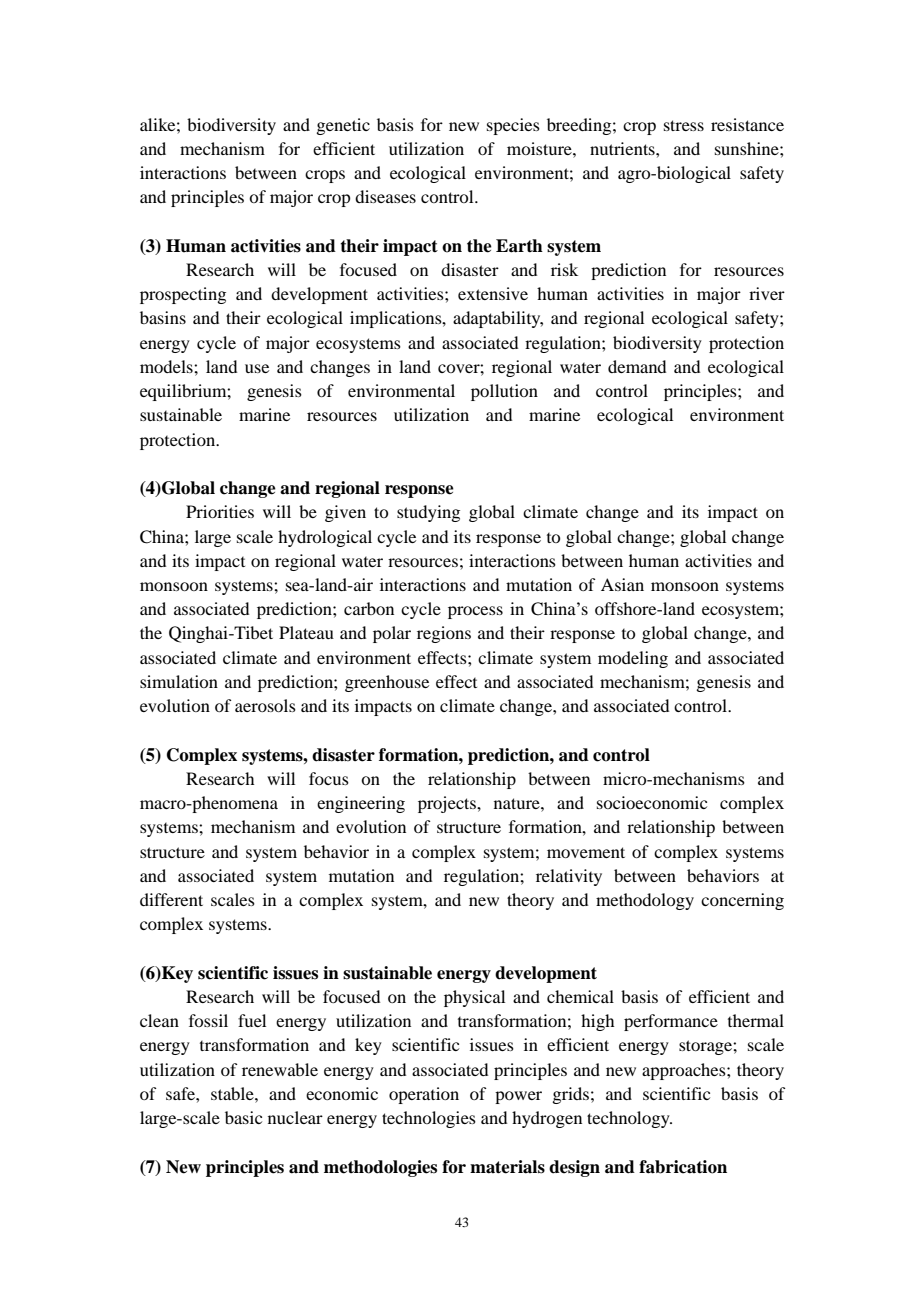 This screenshot has height=1308, width=924. Describe the element at coordinates (448, 804) in the screenshot. I see `projects` at that location.
